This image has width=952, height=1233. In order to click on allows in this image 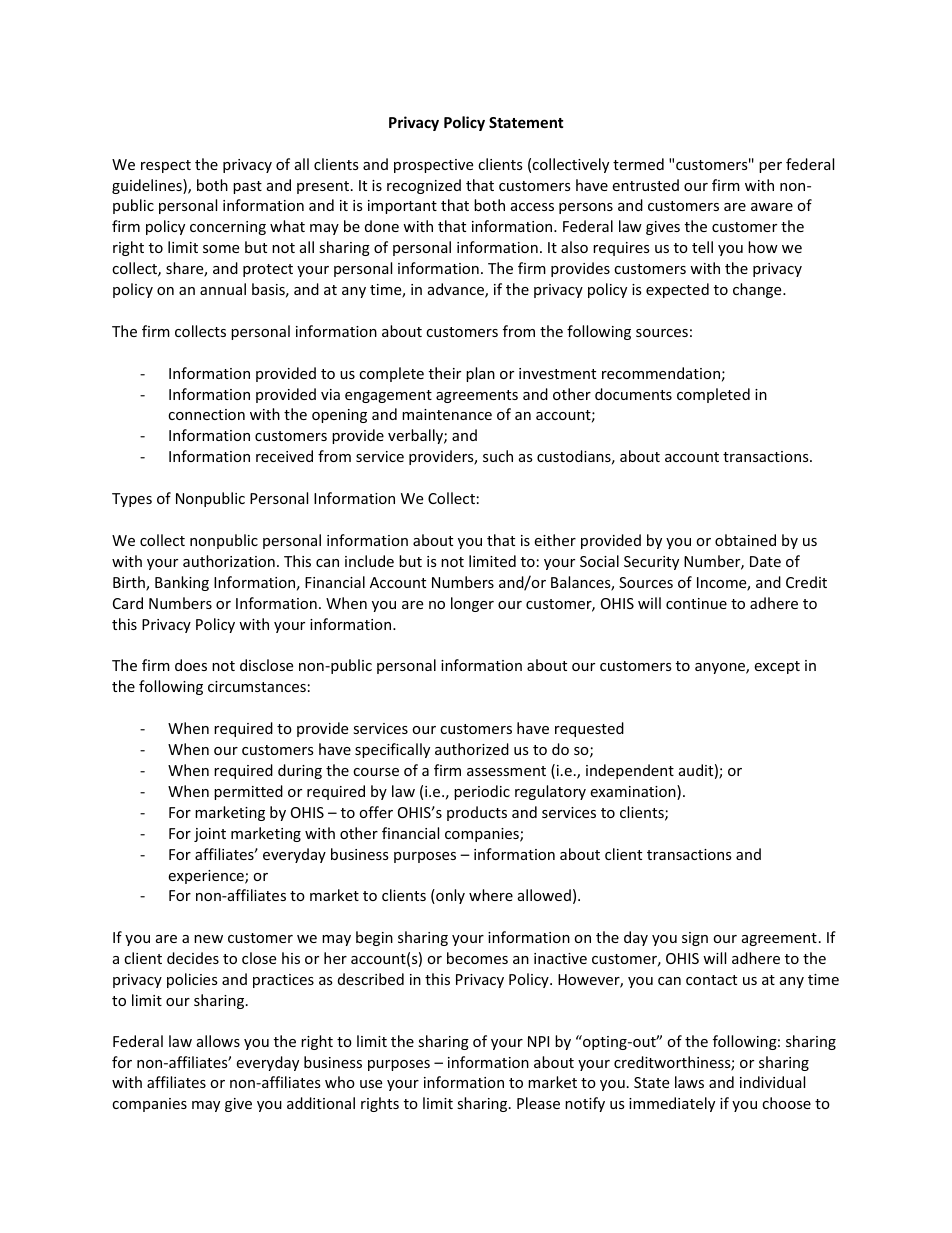, I will do `click(218, 1041)`.
